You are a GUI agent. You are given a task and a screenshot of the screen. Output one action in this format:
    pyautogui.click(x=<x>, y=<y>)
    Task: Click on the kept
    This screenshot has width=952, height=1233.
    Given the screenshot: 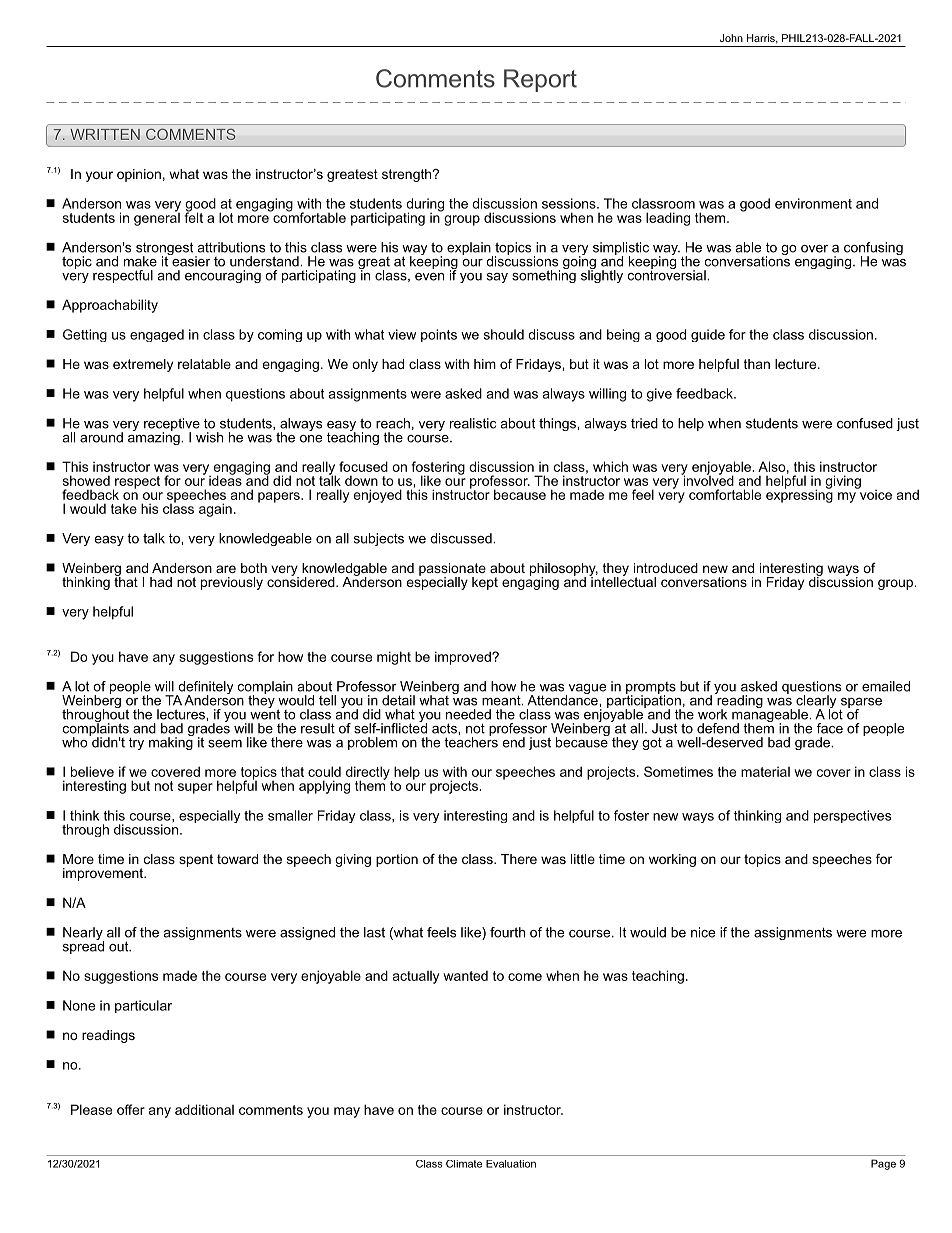 What is the action you would take?
    pyautogui.click(x=485, y=583)
